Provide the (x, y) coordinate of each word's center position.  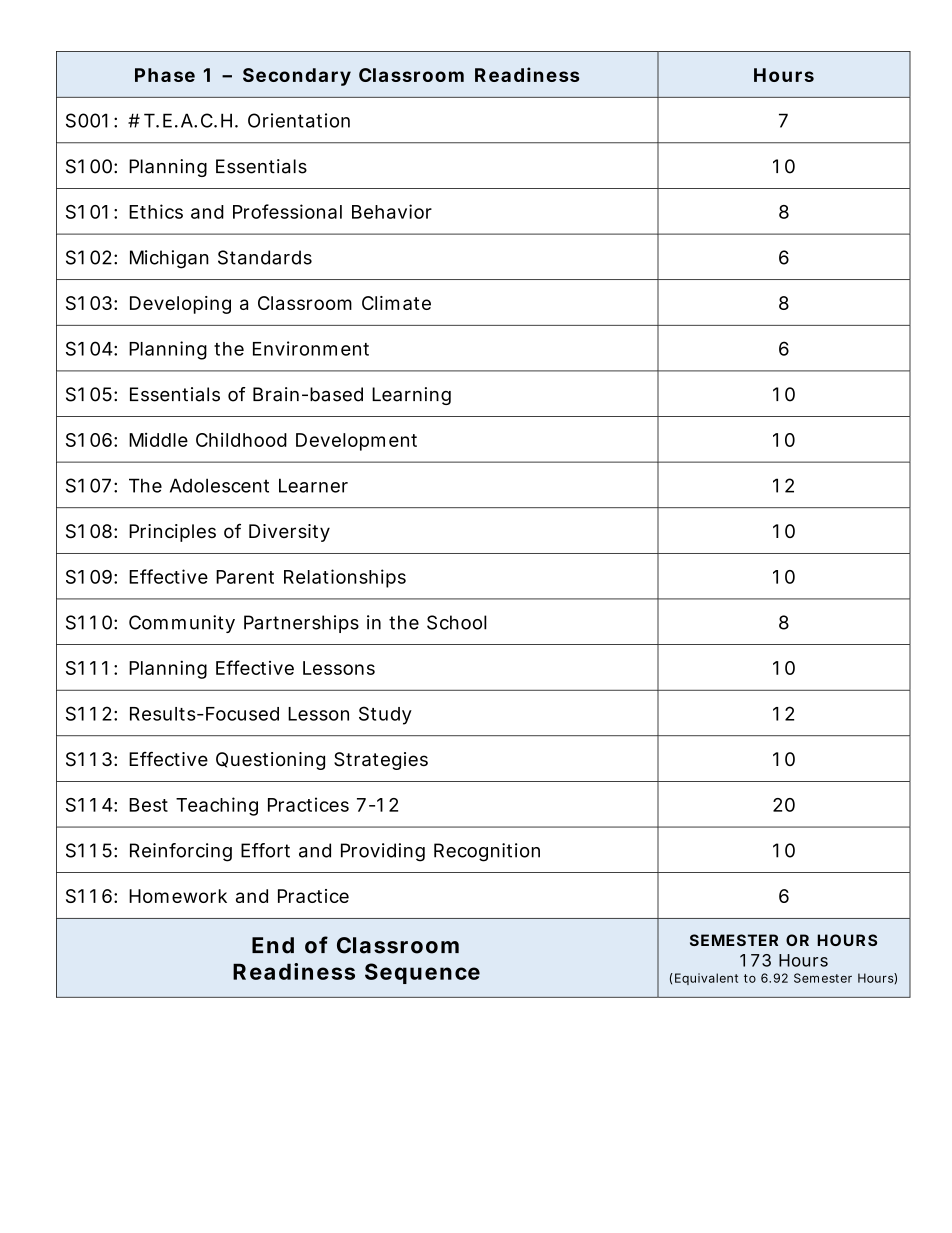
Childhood (241, 440)
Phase (165, 75)
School (457, 622)
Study (385, 715)
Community (182, 624)
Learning (411, 396)
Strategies (381, 761)
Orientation (299, 120)
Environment (311, 348)
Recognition (487, 852)
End (273, 945)
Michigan (169, 259)
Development (356, 442)
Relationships (345, 578)
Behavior (392, 211)
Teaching (217, 806)
